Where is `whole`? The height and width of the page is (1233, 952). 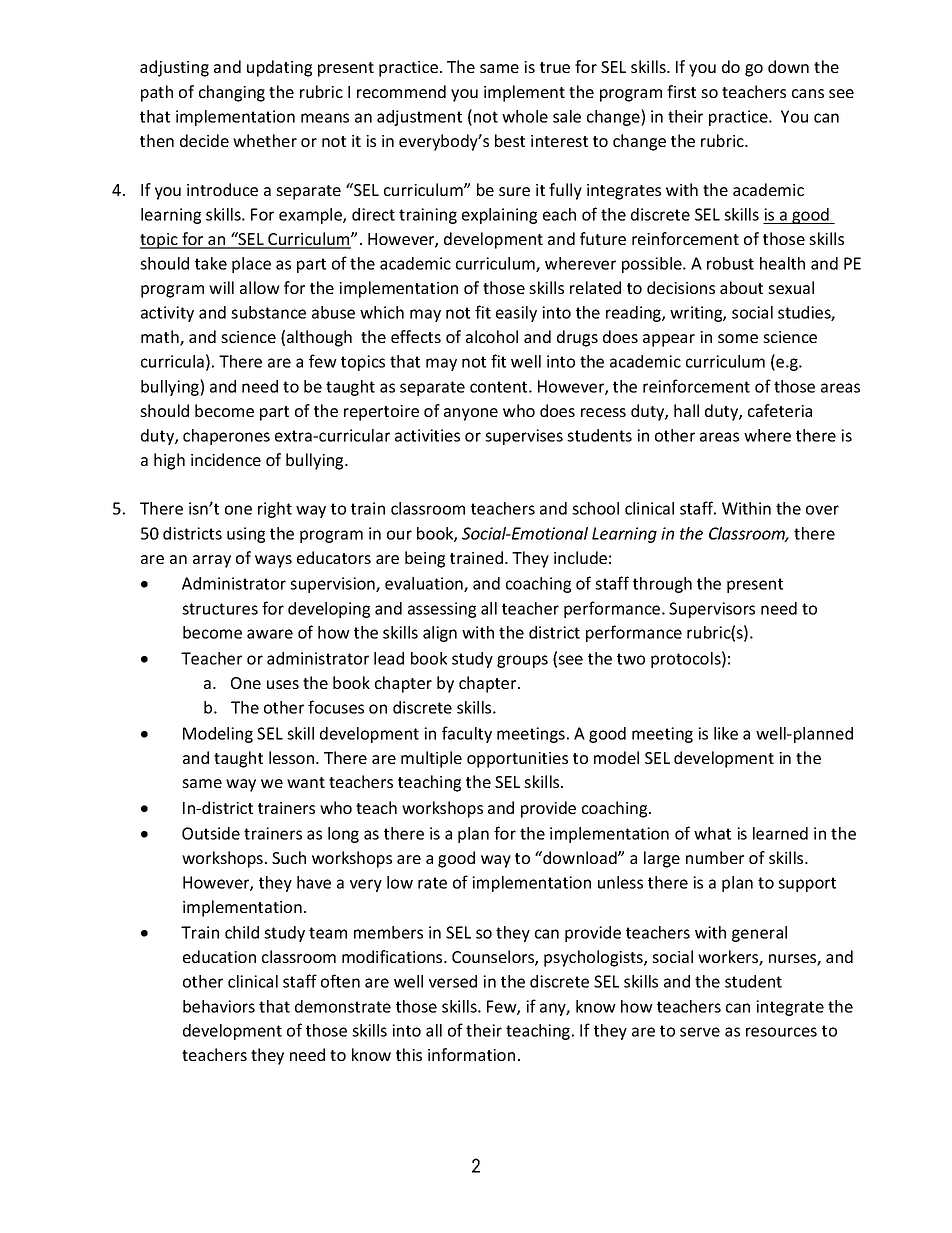 whole is located at coordinates (525, 116).
